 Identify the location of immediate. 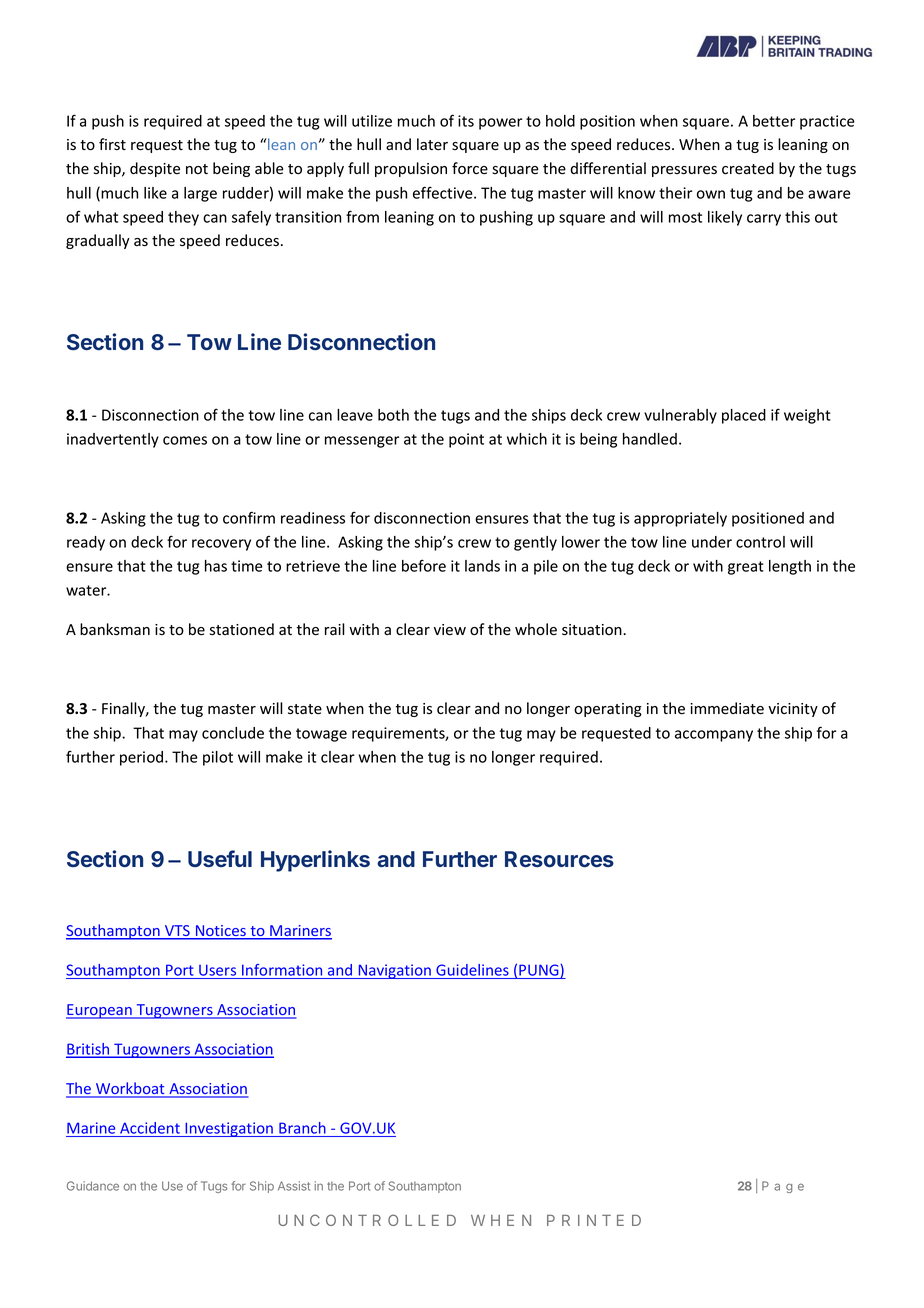
(727, 708).
